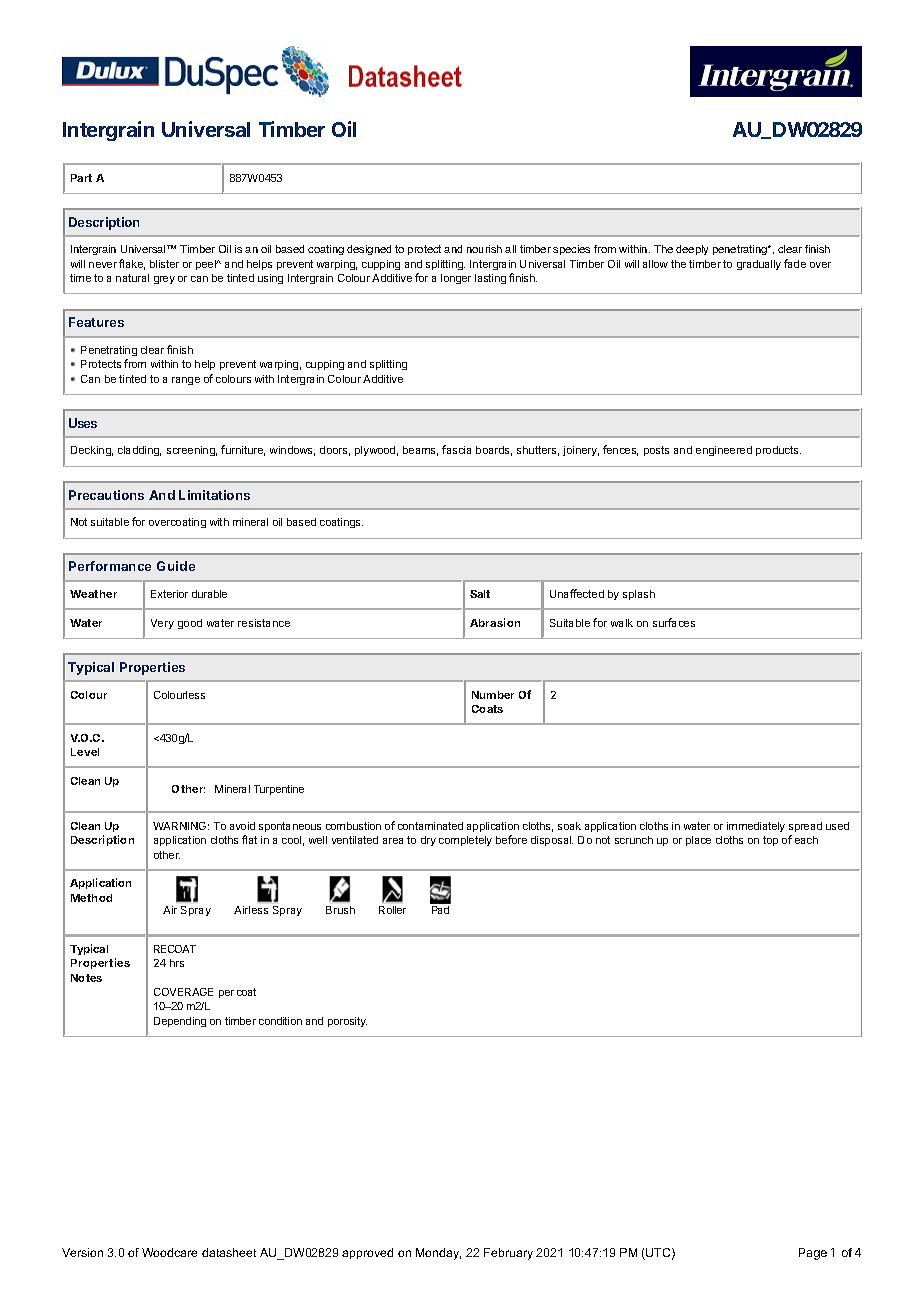 Image resolution: width=924 pixels, height=1308 pixels. What do you see at coordinates (176, 566) in the page?
I see `Guide` at bounding box center [176, 566].
